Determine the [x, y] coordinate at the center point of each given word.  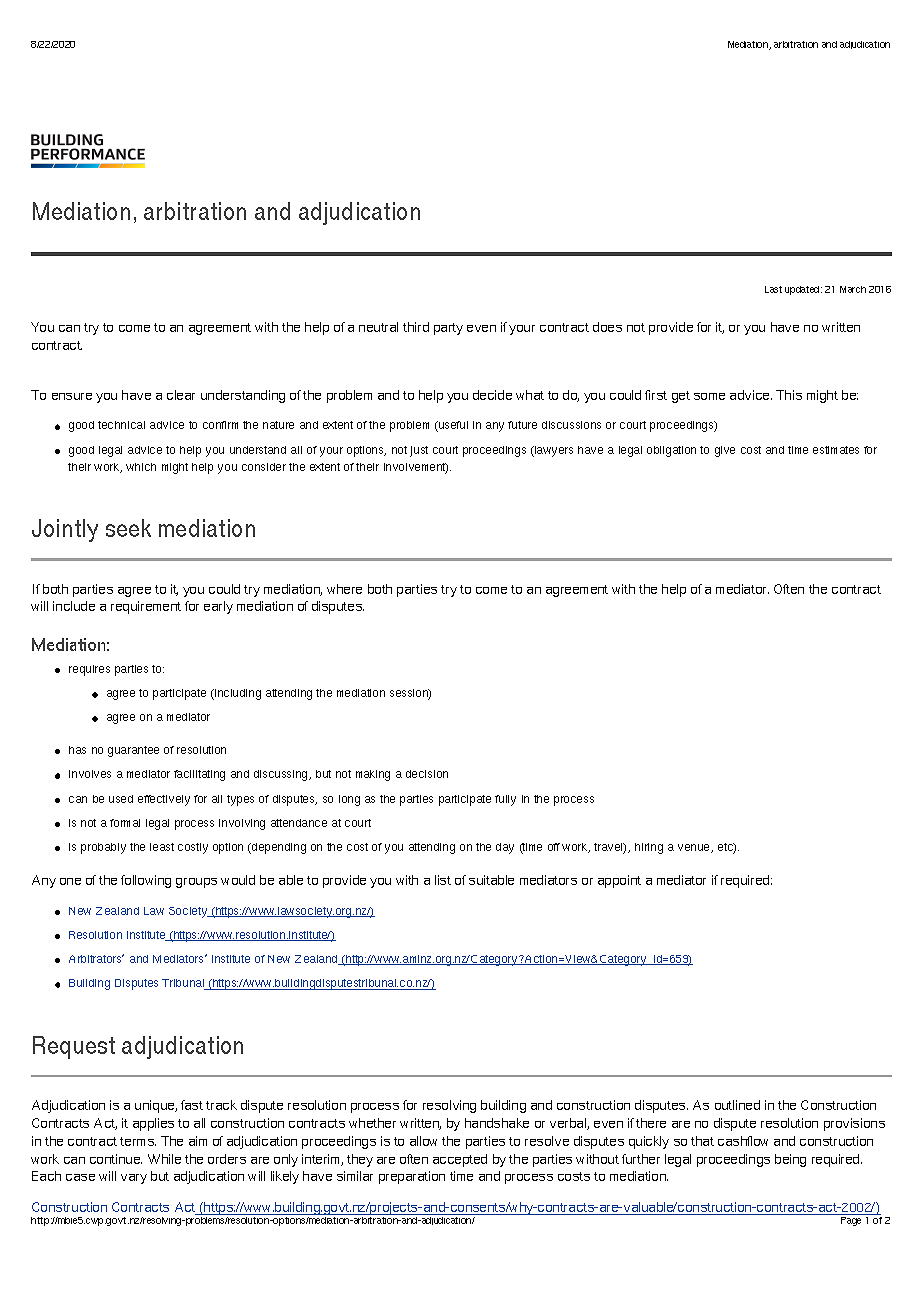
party [448, 329]
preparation [412, 1177]
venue [695, 848]
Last [773, 289]
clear [181, 395]
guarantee [133, 751]
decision [427, 774]
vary [134, 1179]
